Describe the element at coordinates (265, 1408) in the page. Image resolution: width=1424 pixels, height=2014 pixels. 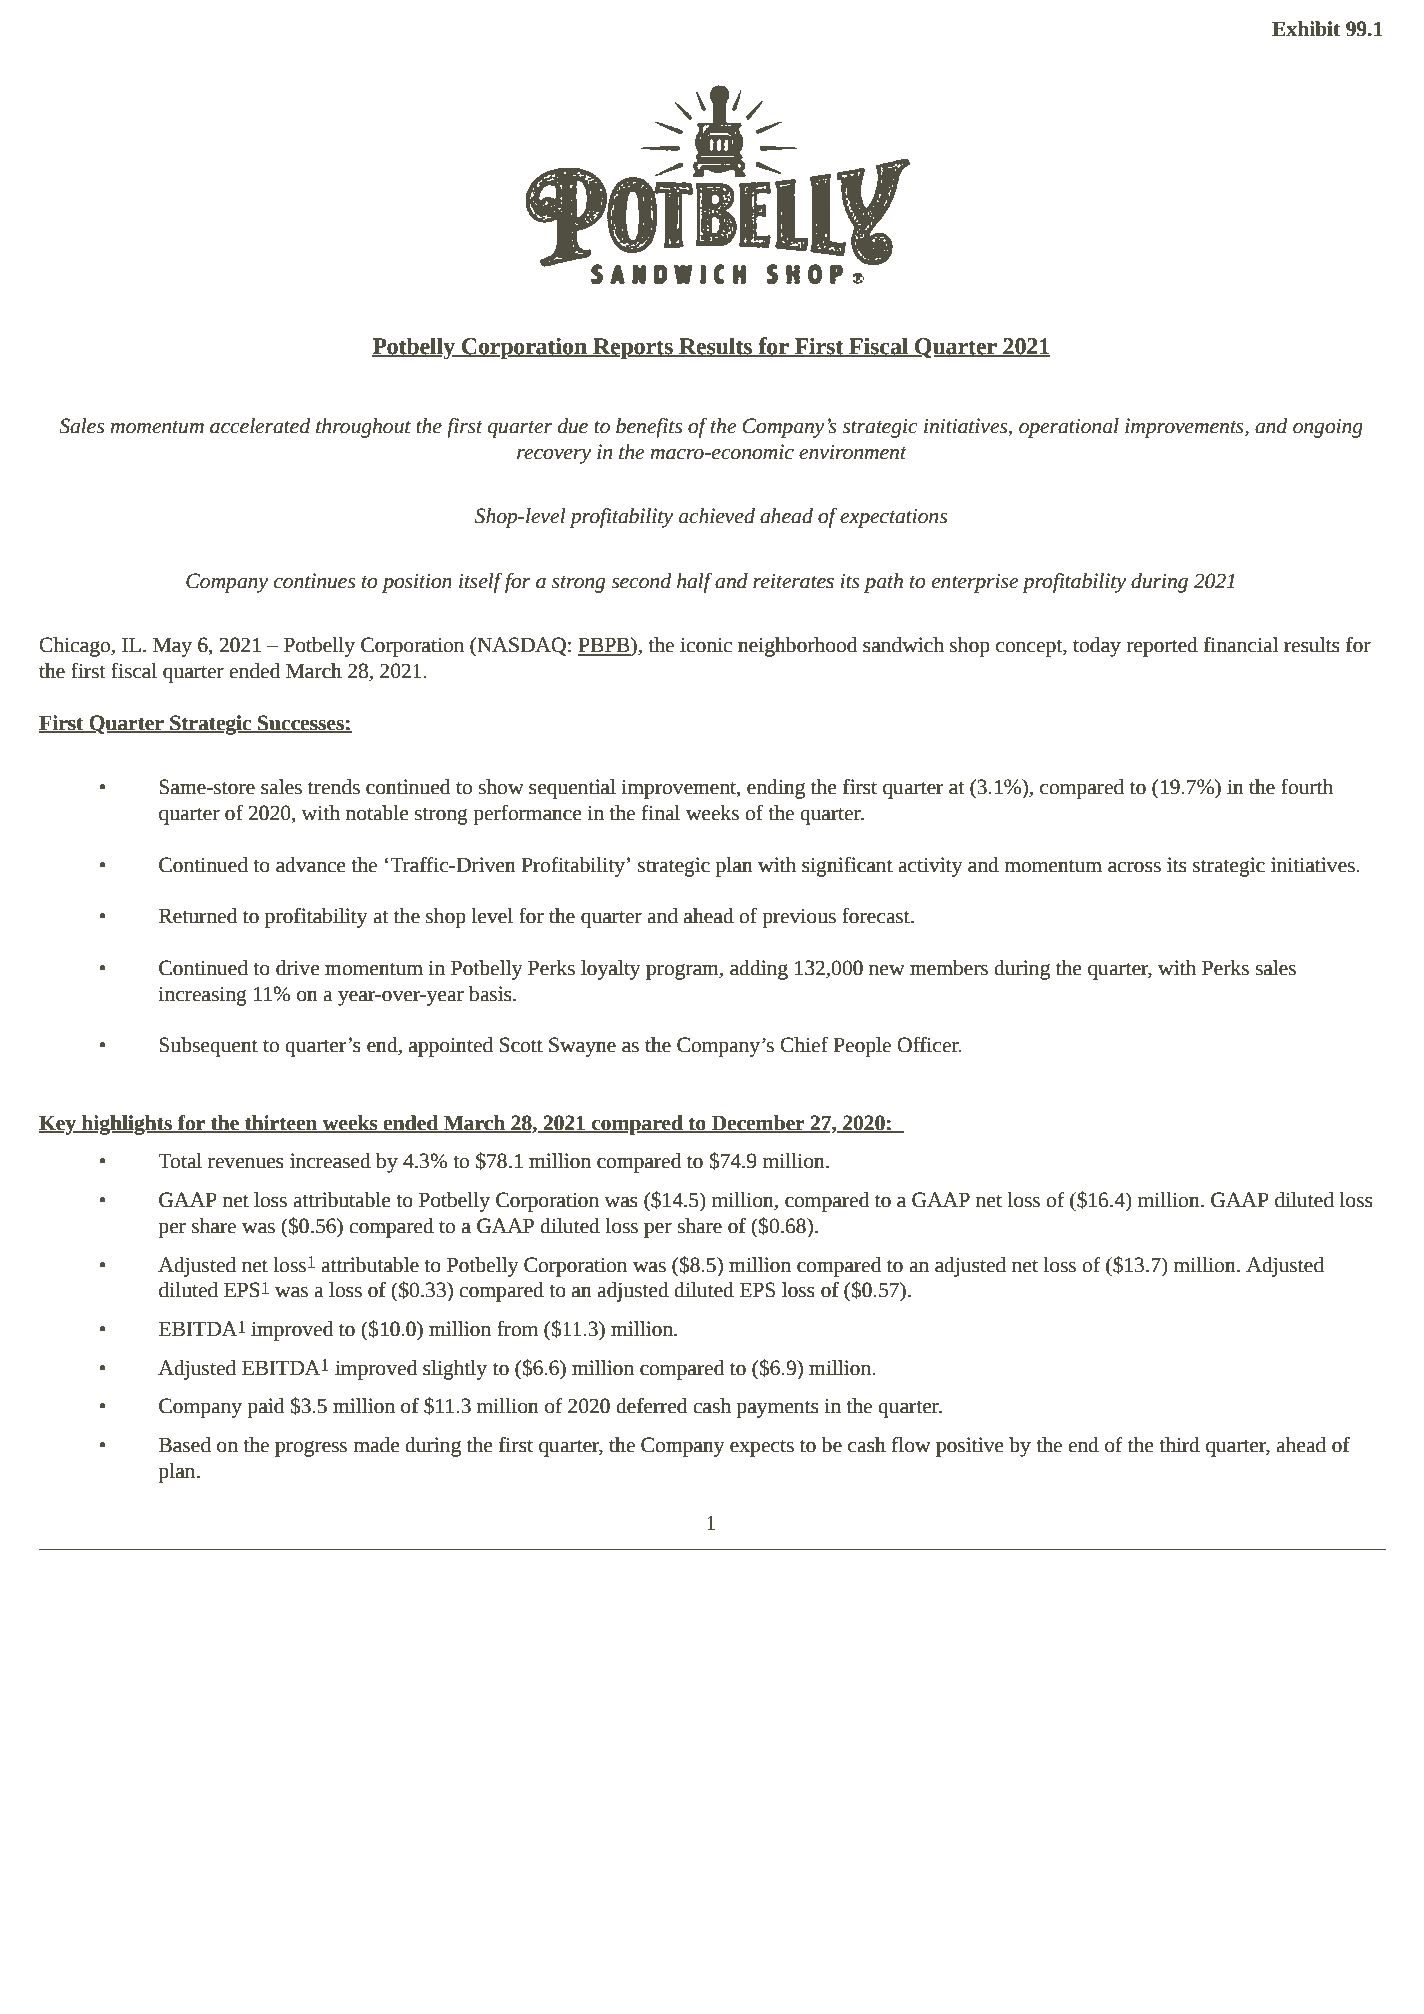
I see `paid` at that location.
